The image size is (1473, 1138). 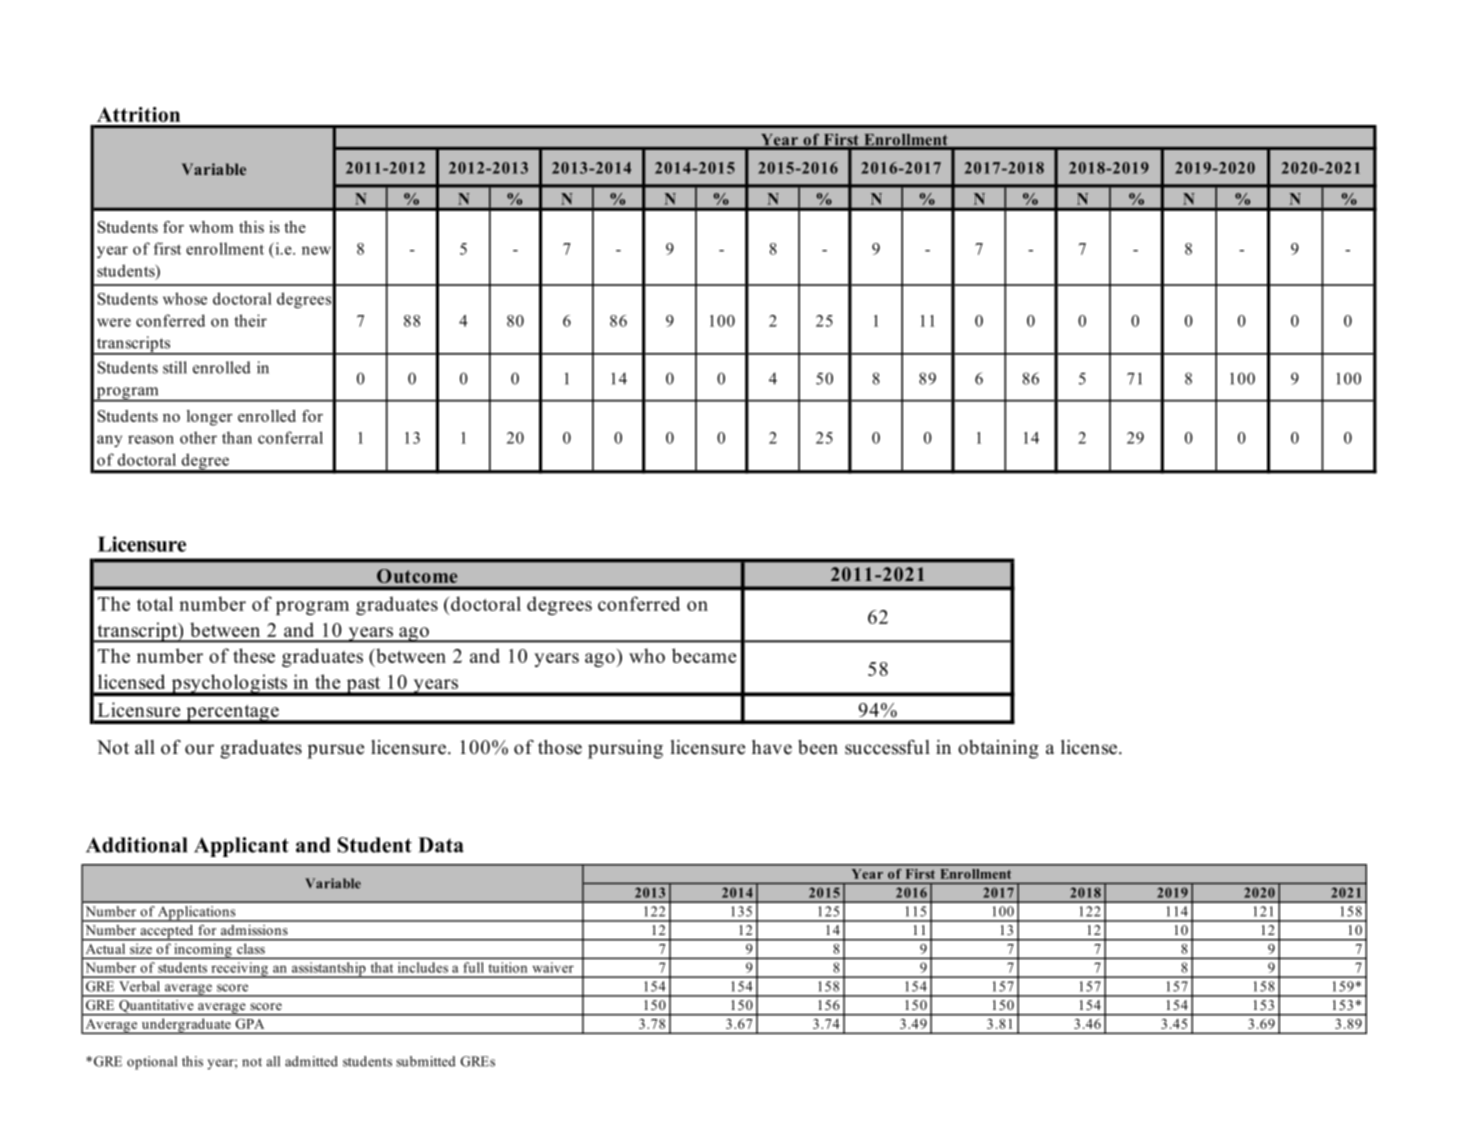 What do you see at coordinates (560, 747) in the image?
I see `those` at bounding box center [560, 747].
